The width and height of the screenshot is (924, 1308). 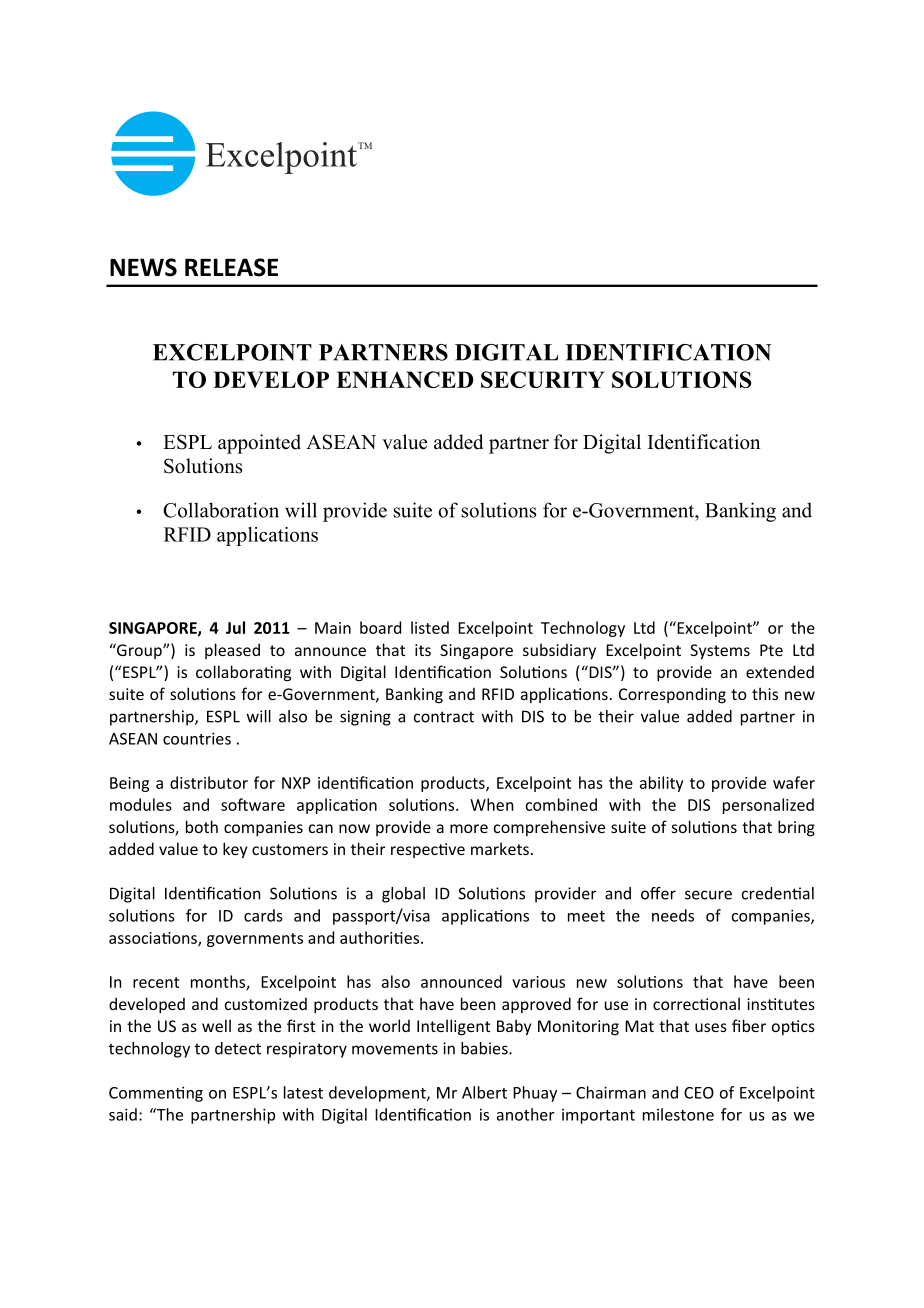 I want to click on secure, so click(x=708, y=895).
